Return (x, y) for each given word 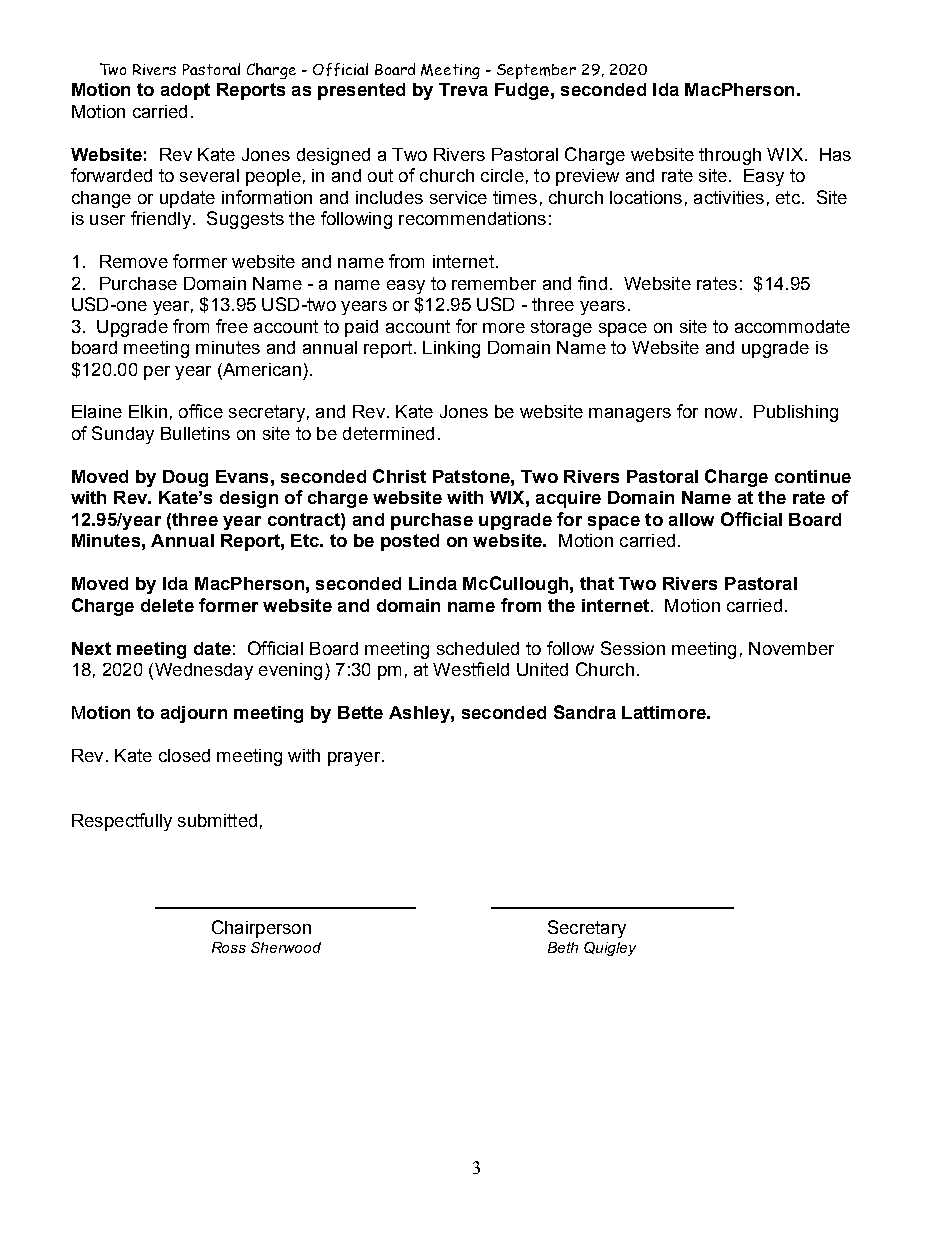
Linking (451, 349)
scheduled (478, 648)
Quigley (610, 949)
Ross (229, 947)
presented (361, 91)
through (730, 156)
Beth (563, 947)
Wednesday (202, 671)
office (201, 411)
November (791, 648)
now (721, 413)
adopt (185, 91)
